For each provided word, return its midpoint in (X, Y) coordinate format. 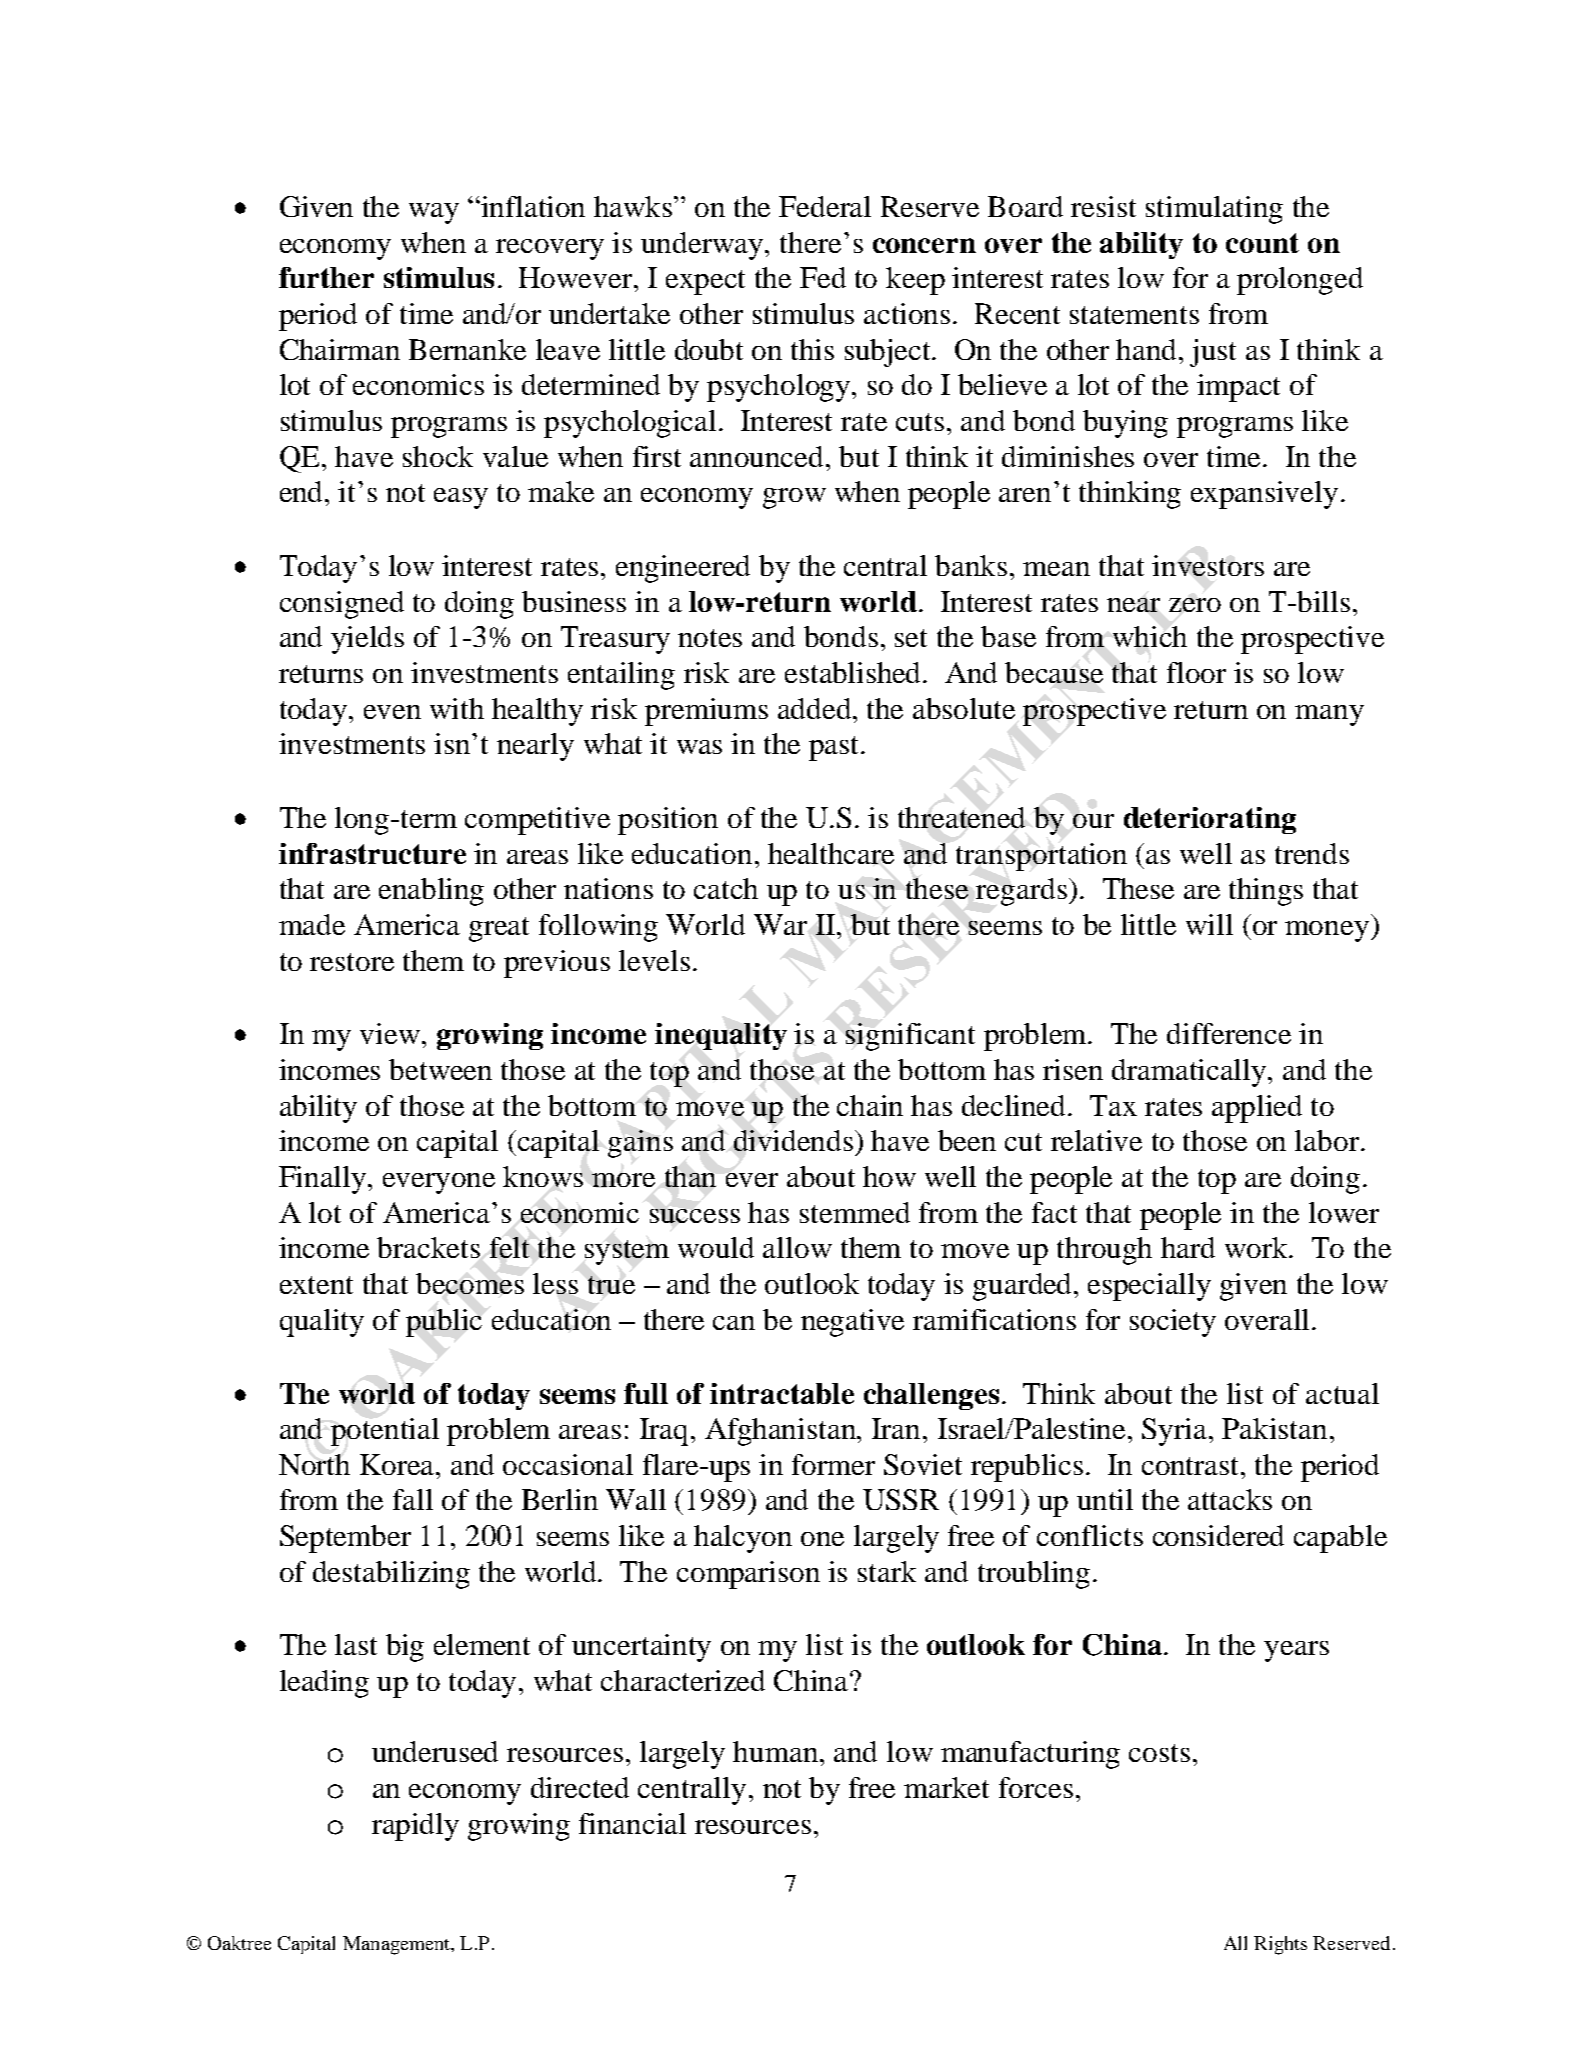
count (1262, 243)
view (390, 1033)
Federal (825, 206)
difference (1229, 1033)
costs (1159, 1753)
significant (910, 1037)
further (326, 277)
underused (435, 1751)
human (775, 1751)
